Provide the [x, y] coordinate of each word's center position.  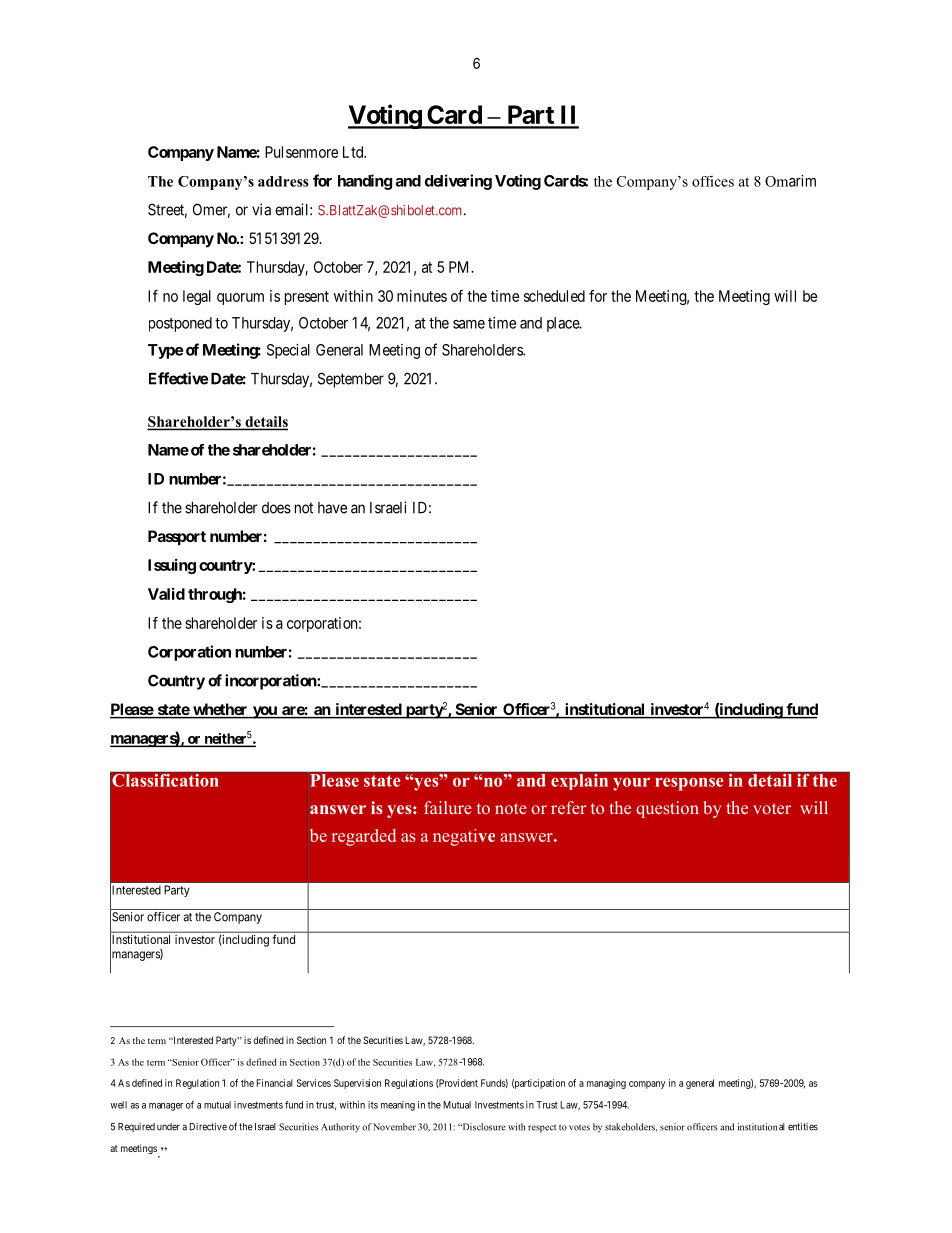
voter [772, 808]
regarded [364, 837]
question [667, 809]
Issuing [172, 566]
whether [220, 710]
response [689, 784]
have [332, 508]
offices [713, 181]
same [469, 324]
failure [448, 807]
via [261, 209]
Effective [178, 378]
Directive [208, 1127]
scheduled [554, 296]
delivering [458, 182]
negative [464, 837]
